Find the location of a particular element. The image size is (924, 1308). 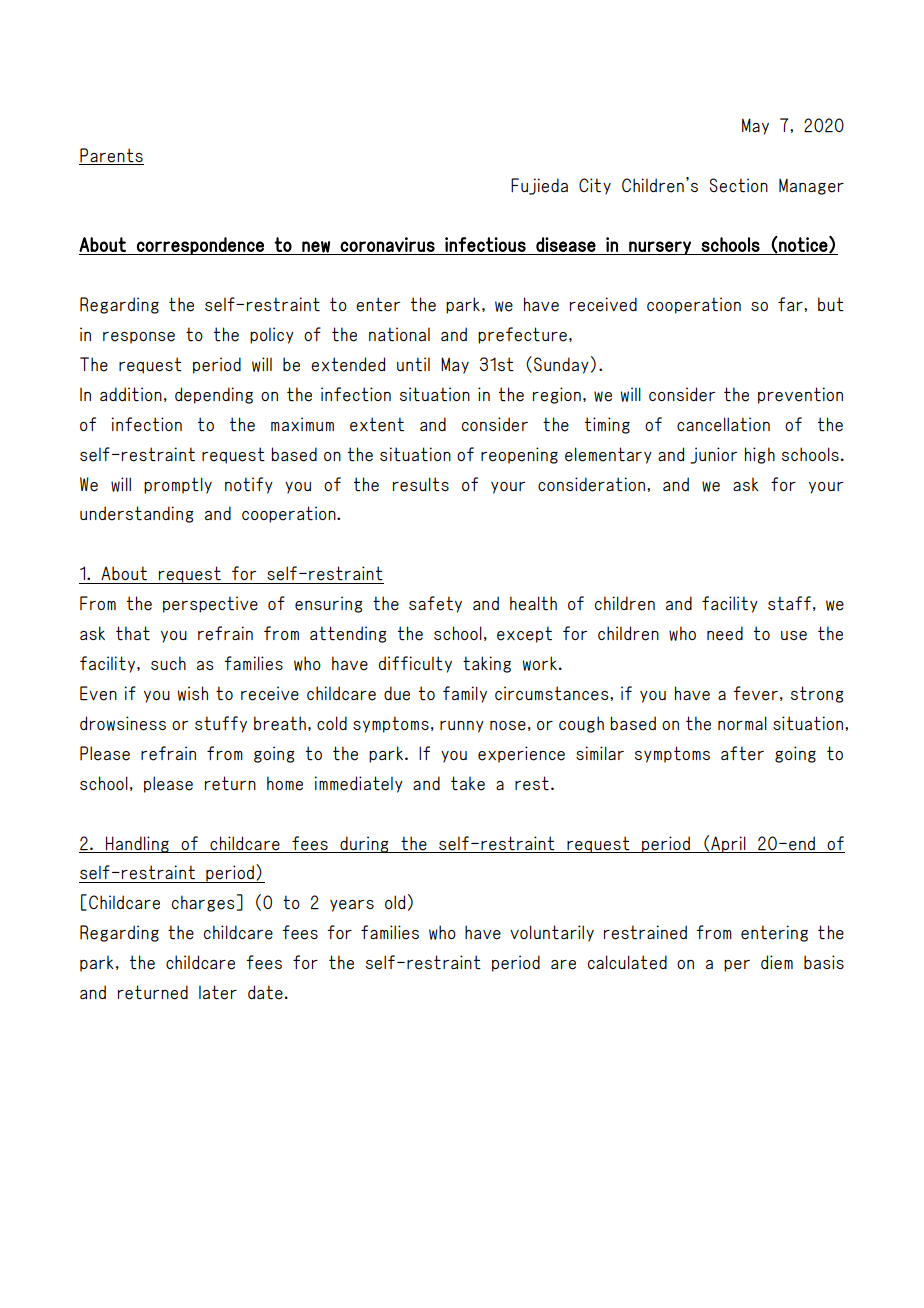

Section is located at coordinates (739, 185).
